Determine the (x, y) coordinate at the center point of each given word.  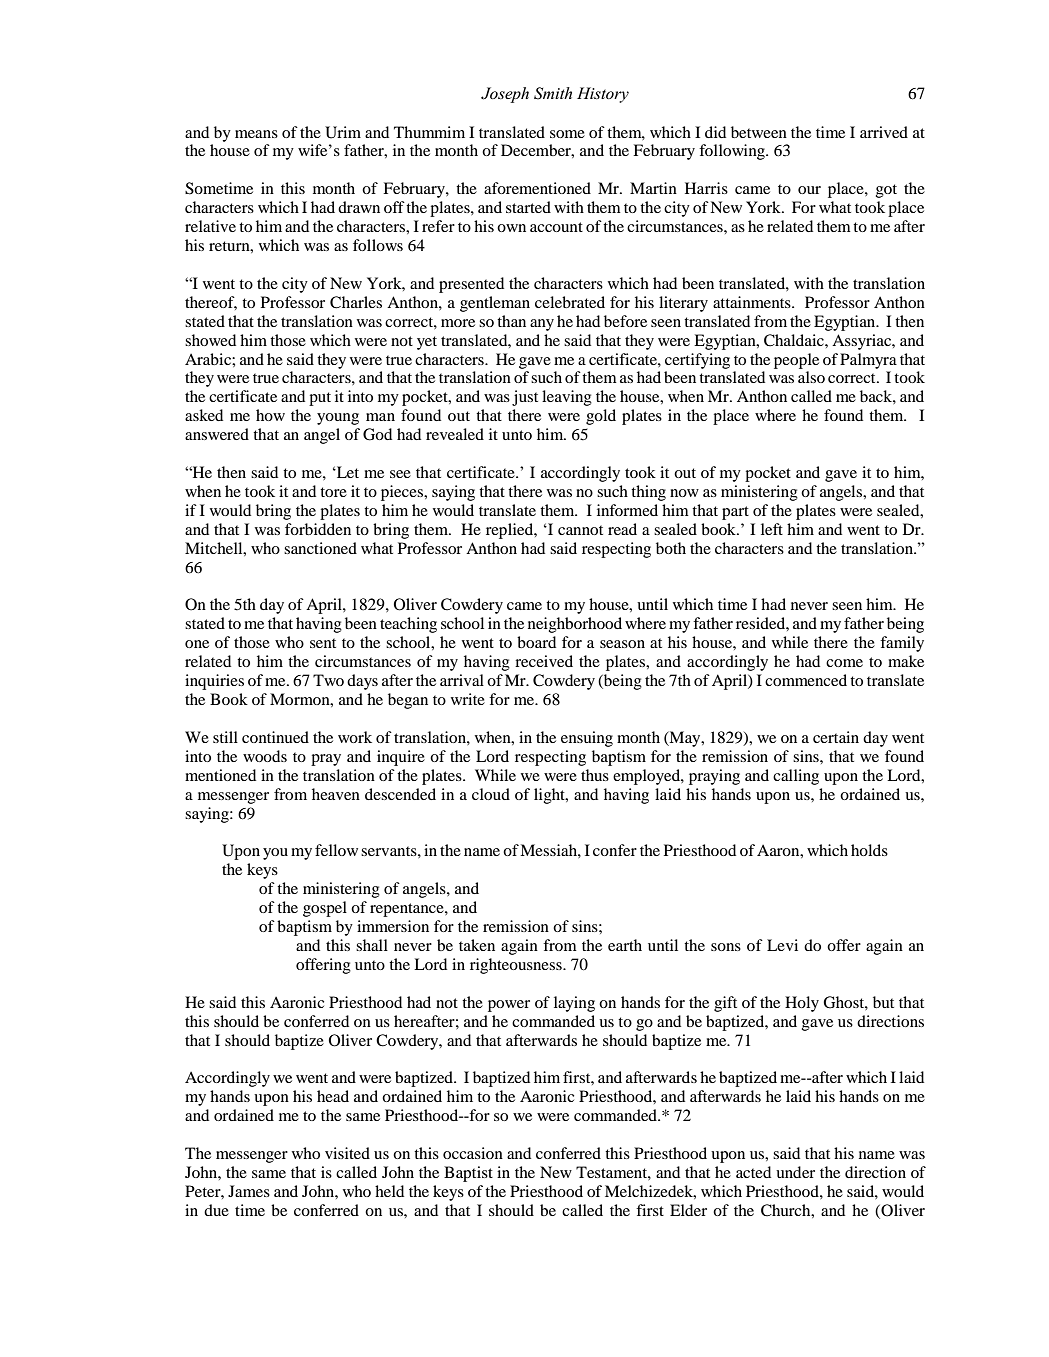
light (550, 796)
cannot (580, 530)
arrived (884, 132)
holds (869, 850)
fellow (336, 850)
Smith (553, 93)
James (249, 1191)
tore (333, 492)
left (772, 529)
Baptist (468, 1174)
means (256, 134)
